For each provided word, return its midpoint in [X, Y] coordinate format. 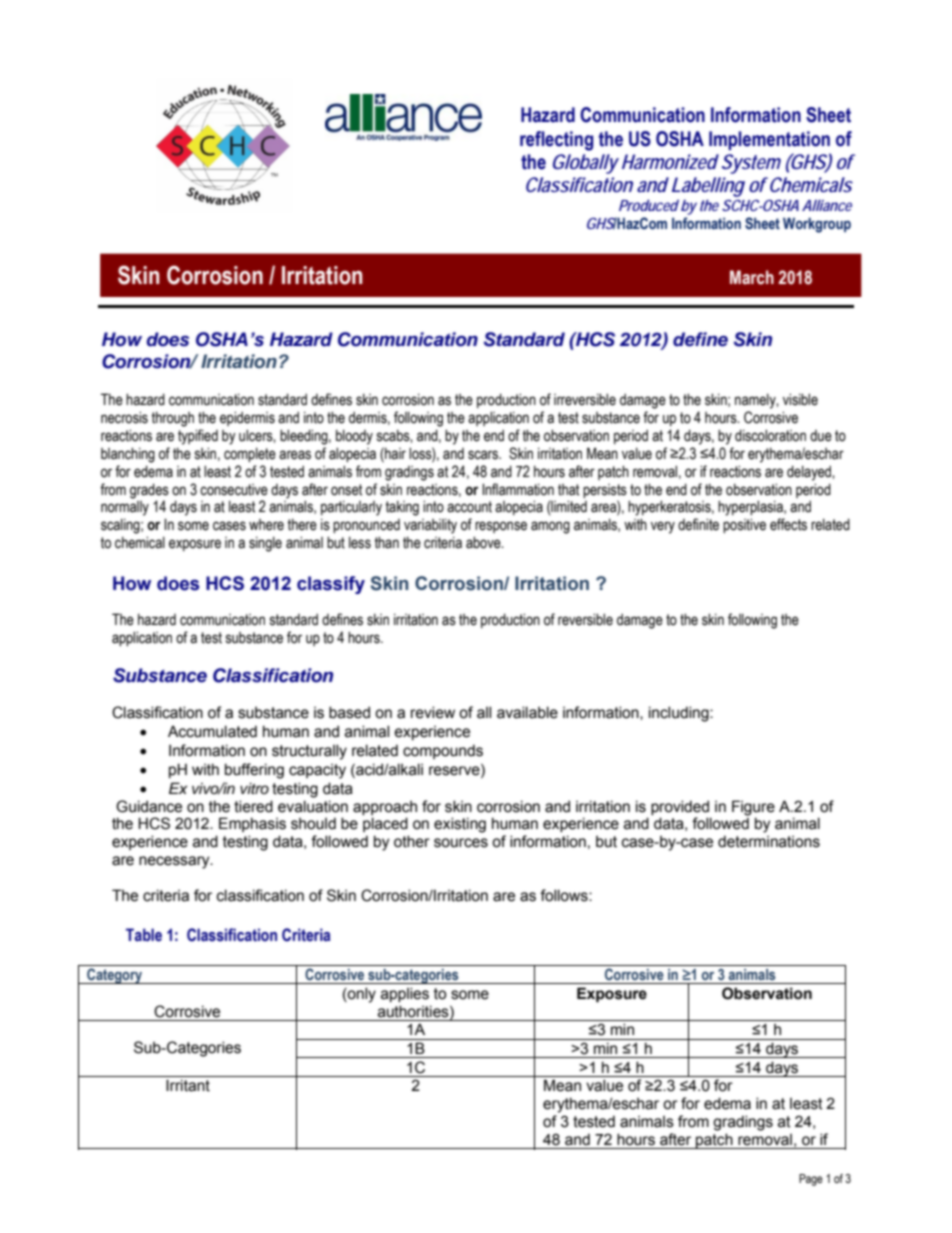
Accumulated [212, 731]
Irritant [188, 1085]
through [172, 419]
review [433, 712]
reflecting [556, 141]
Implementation [769, 140]
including [680, 714]
